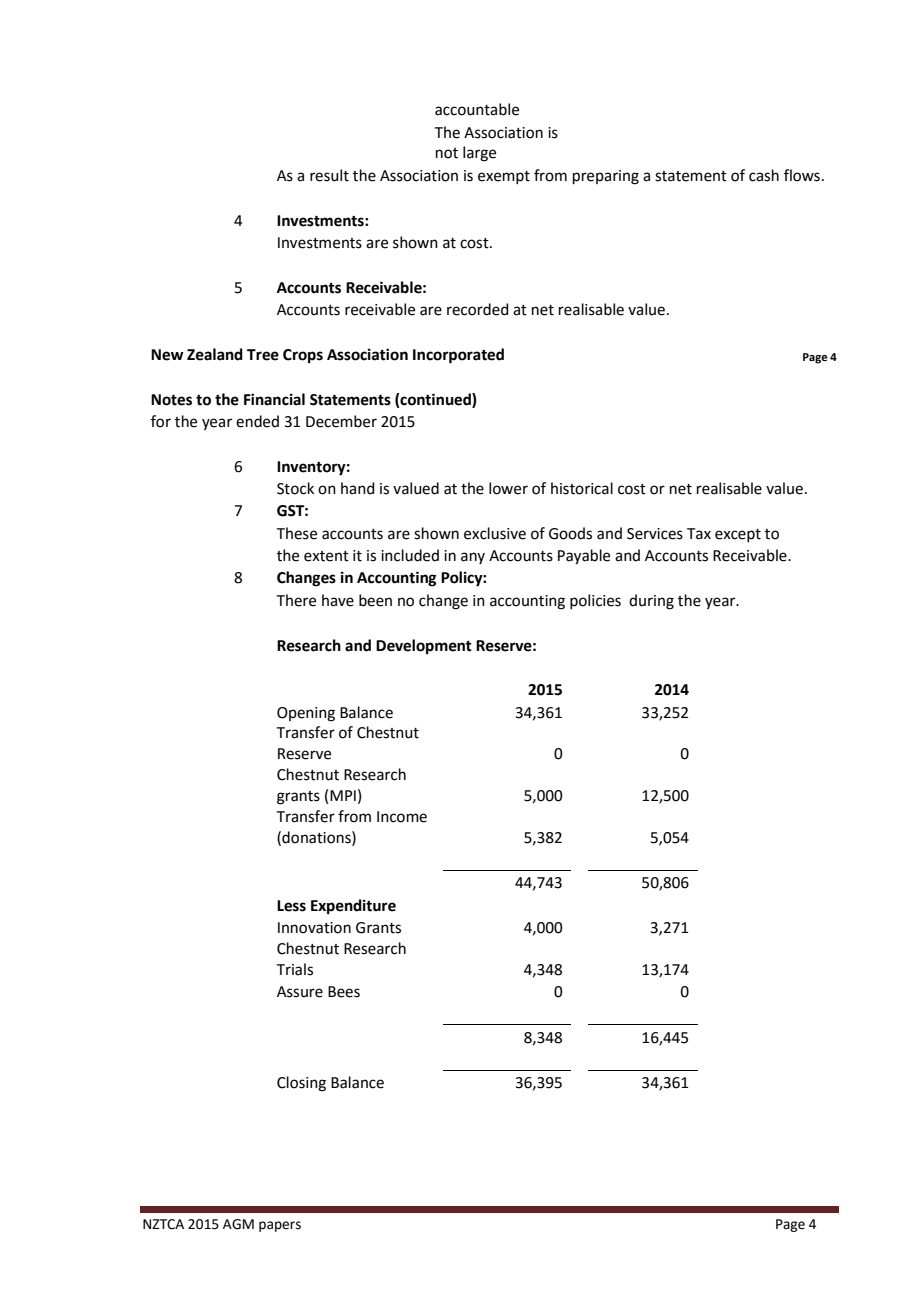 This image has width=924, height=1308. Describe the element at coordinates (329, 175) in the image. I see `result` at that location.
